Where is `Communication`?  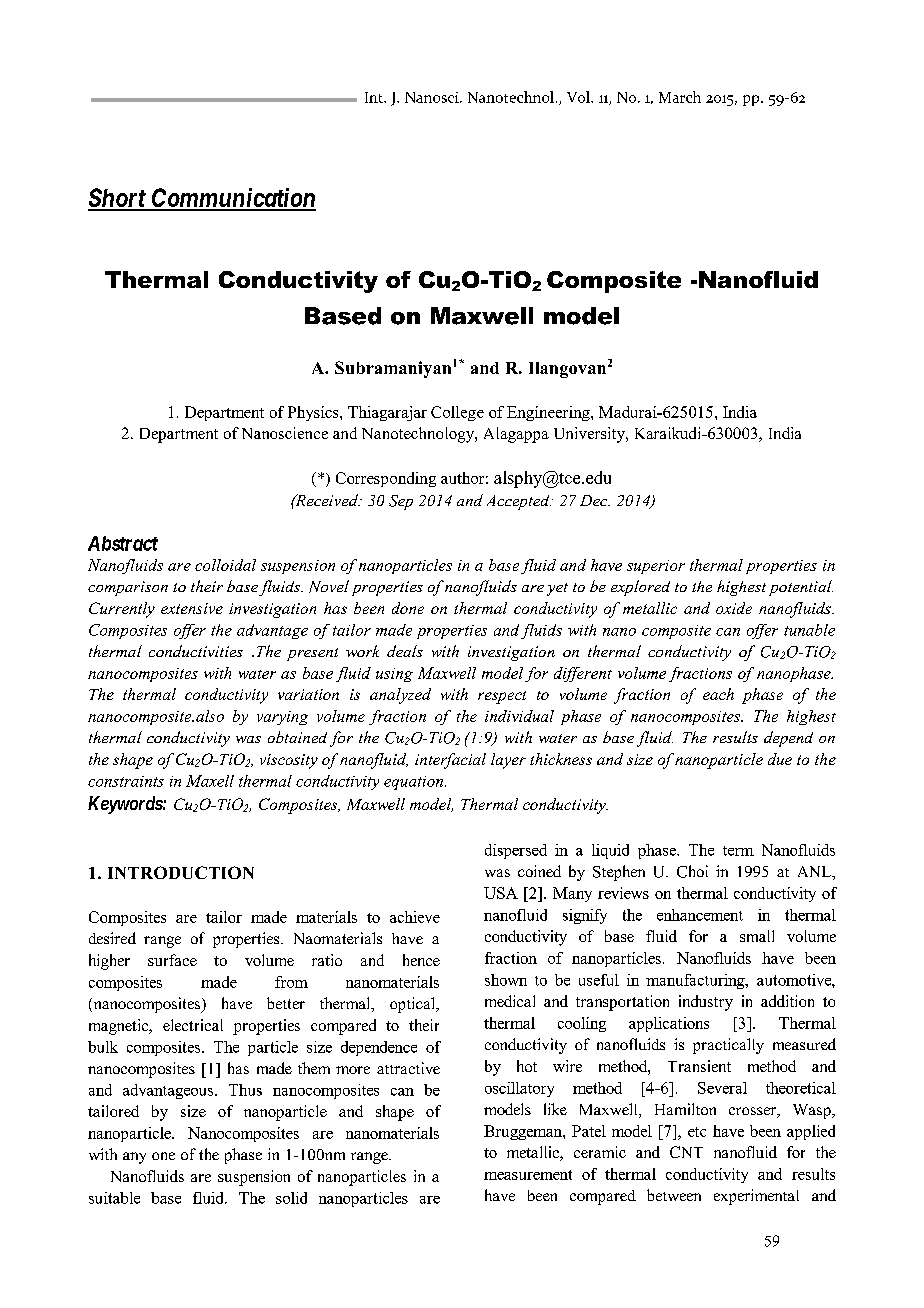
Communication is located at coordinates (232, 199).
